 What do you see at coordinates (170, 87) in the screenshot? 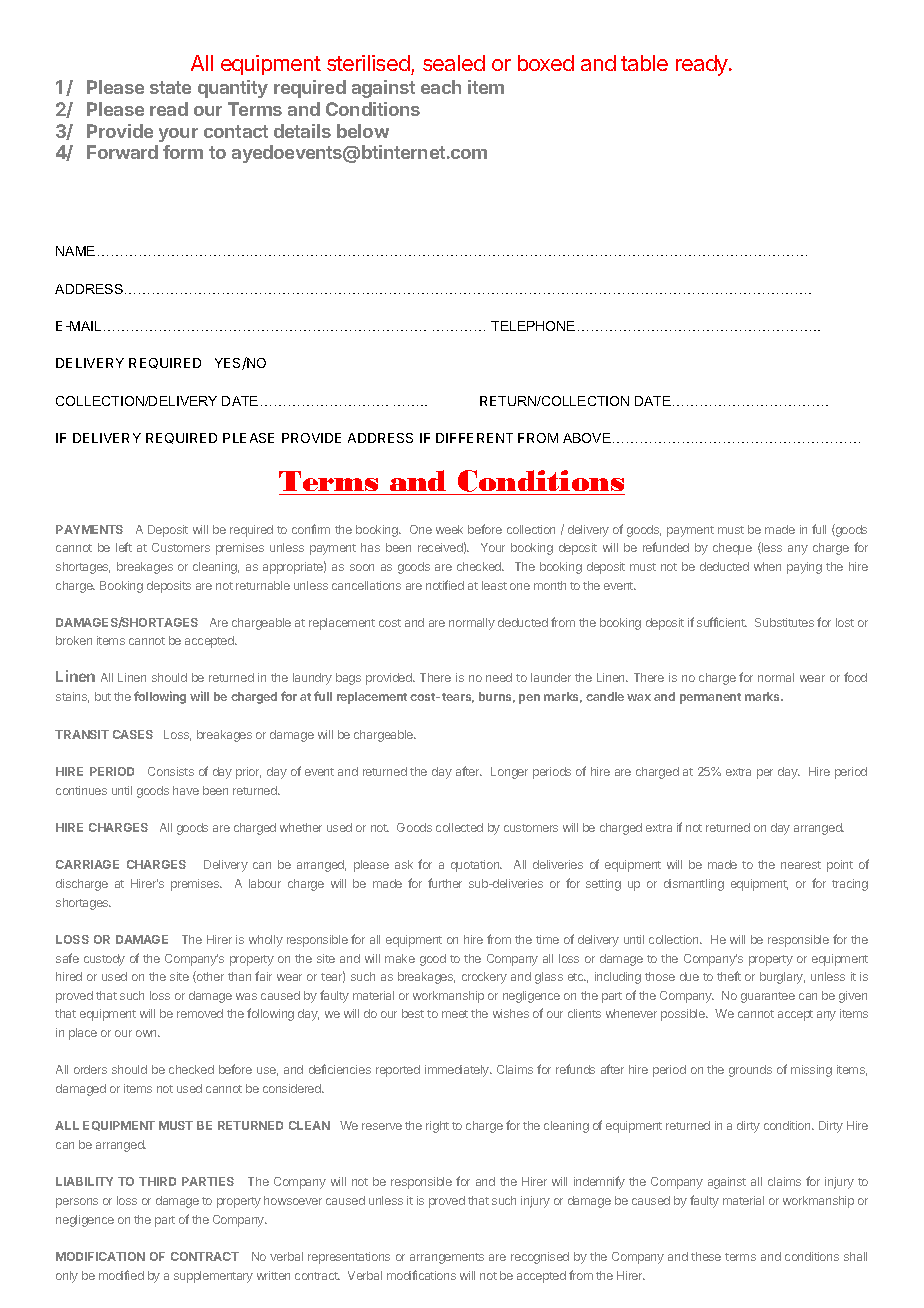
I see `state` at bounding box center [170, 87].
